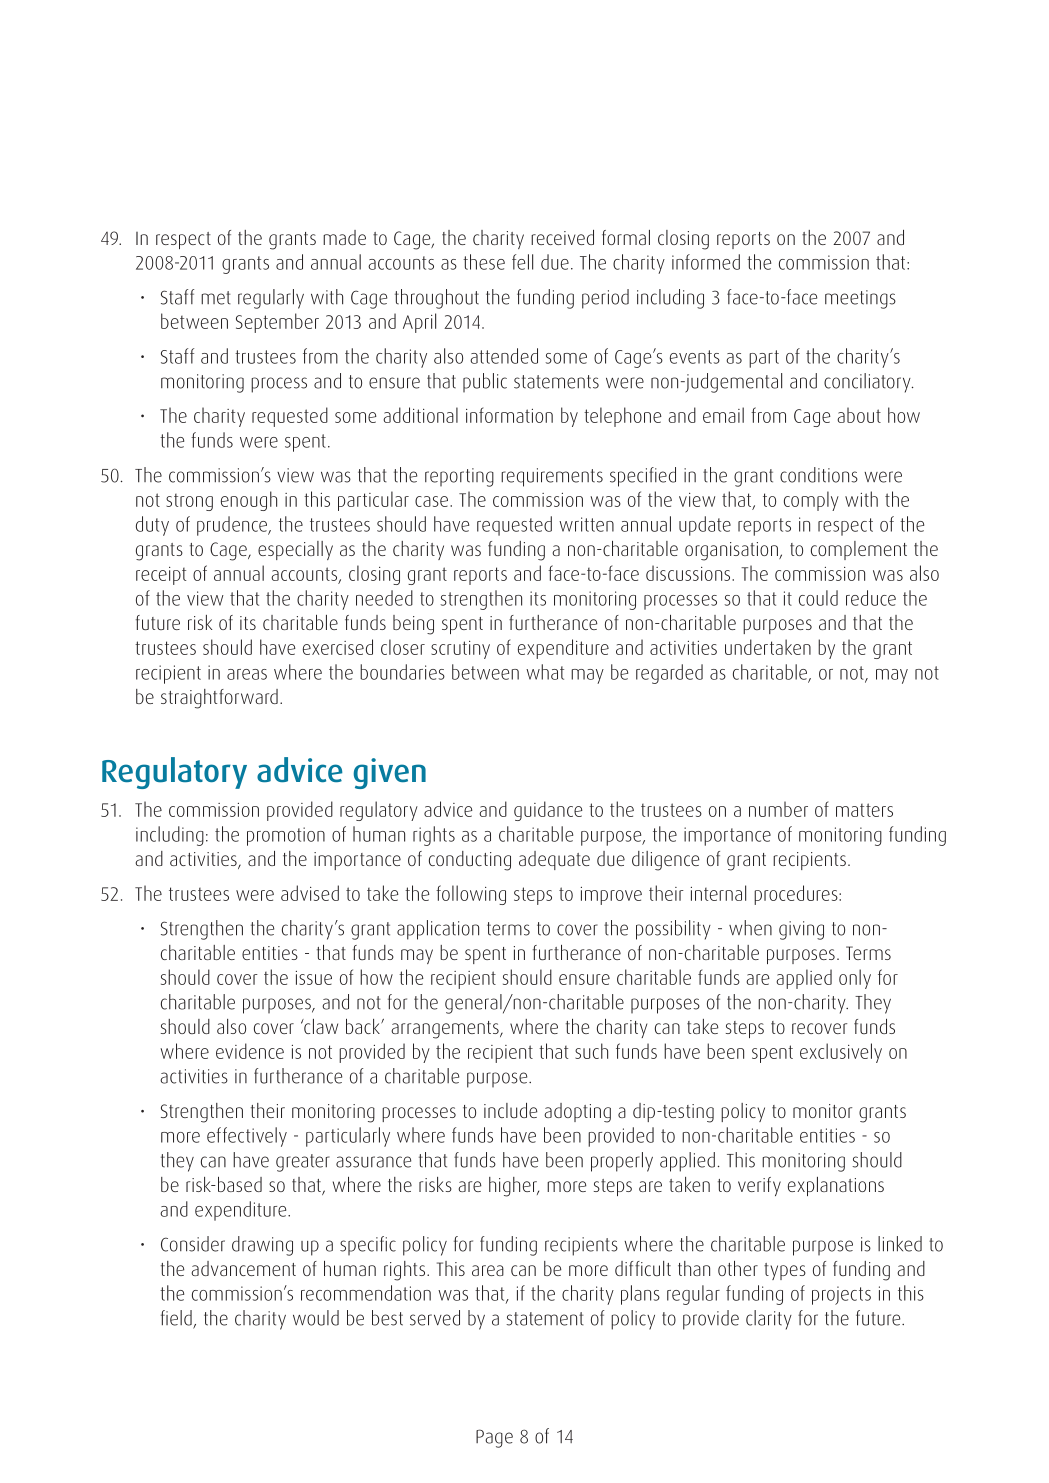  Describe the element at coordinates (494, 1438) in the document. I see `Page` at that location.
